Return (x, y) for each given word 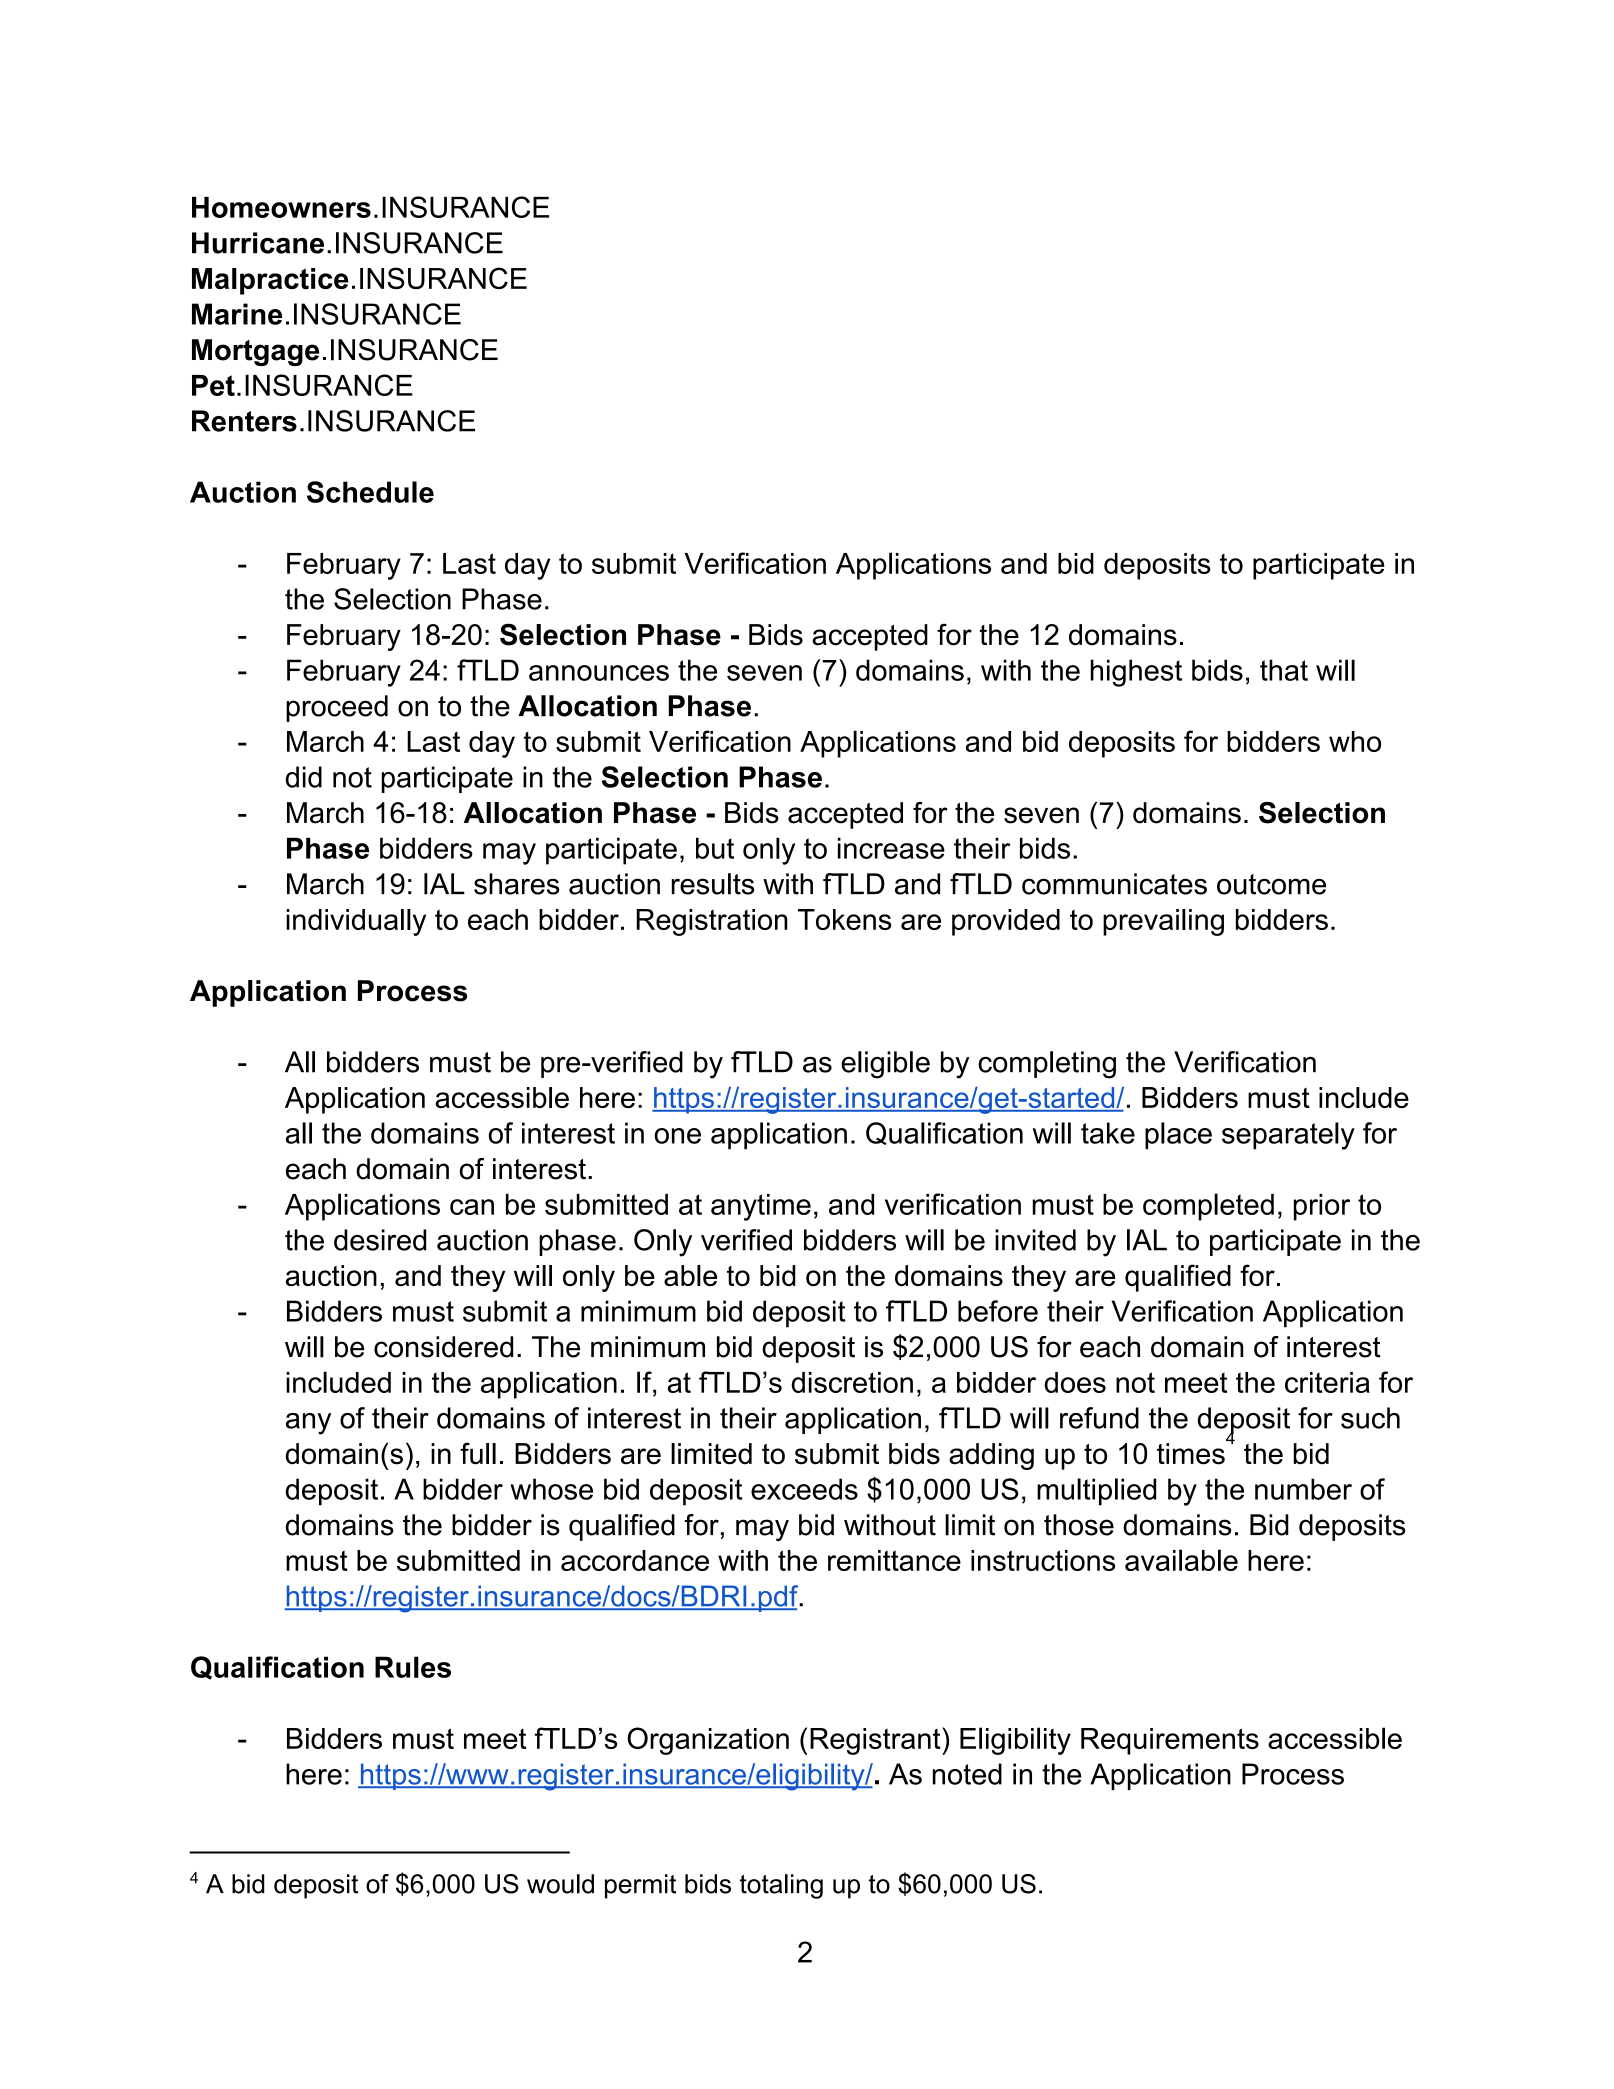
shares (517, 884)
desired (380, 1240)
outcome (1271, 884)
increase (891, 848)
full (478, 1453)
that (1284, 670)
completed (1208, 1207)
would (560, 1884)
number (1303, 1489)
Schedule (370, 492)
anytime (761, 1207)
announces (599, 673)
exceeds (804, 1489)
